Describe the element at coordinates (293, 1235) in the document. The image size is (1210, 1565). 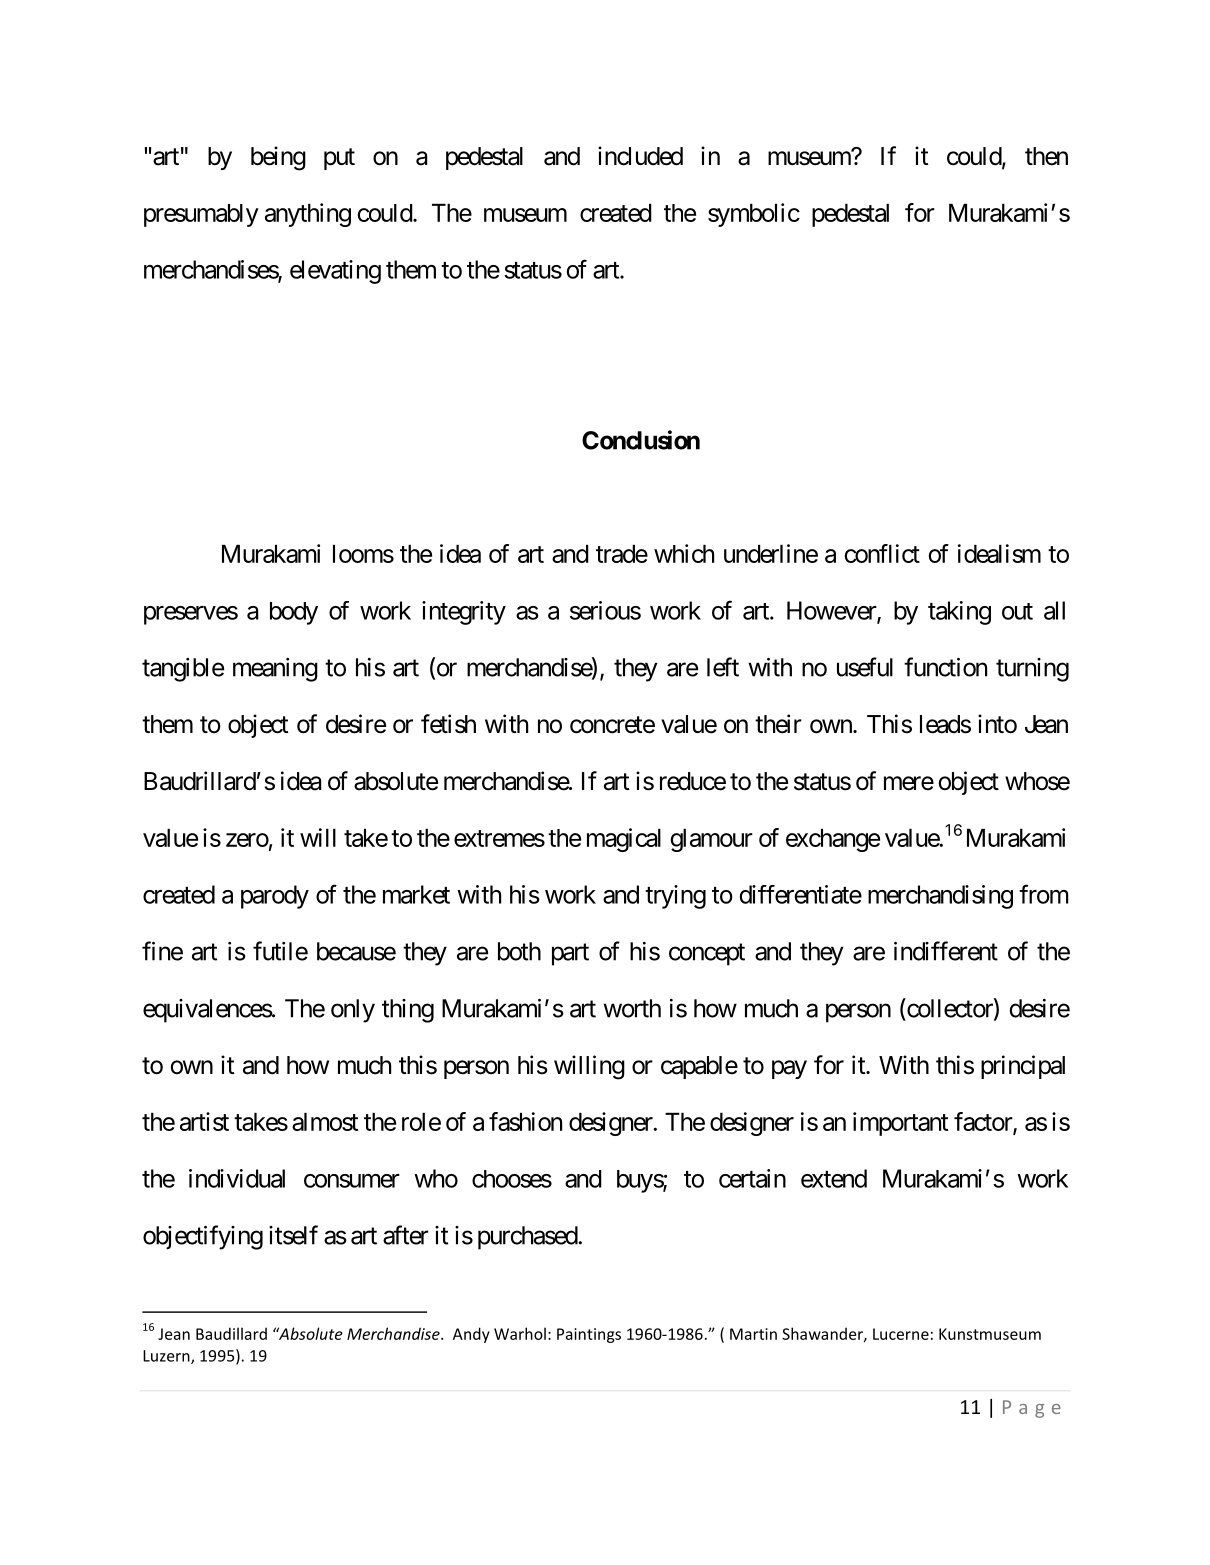
I see `itself` at that location.
